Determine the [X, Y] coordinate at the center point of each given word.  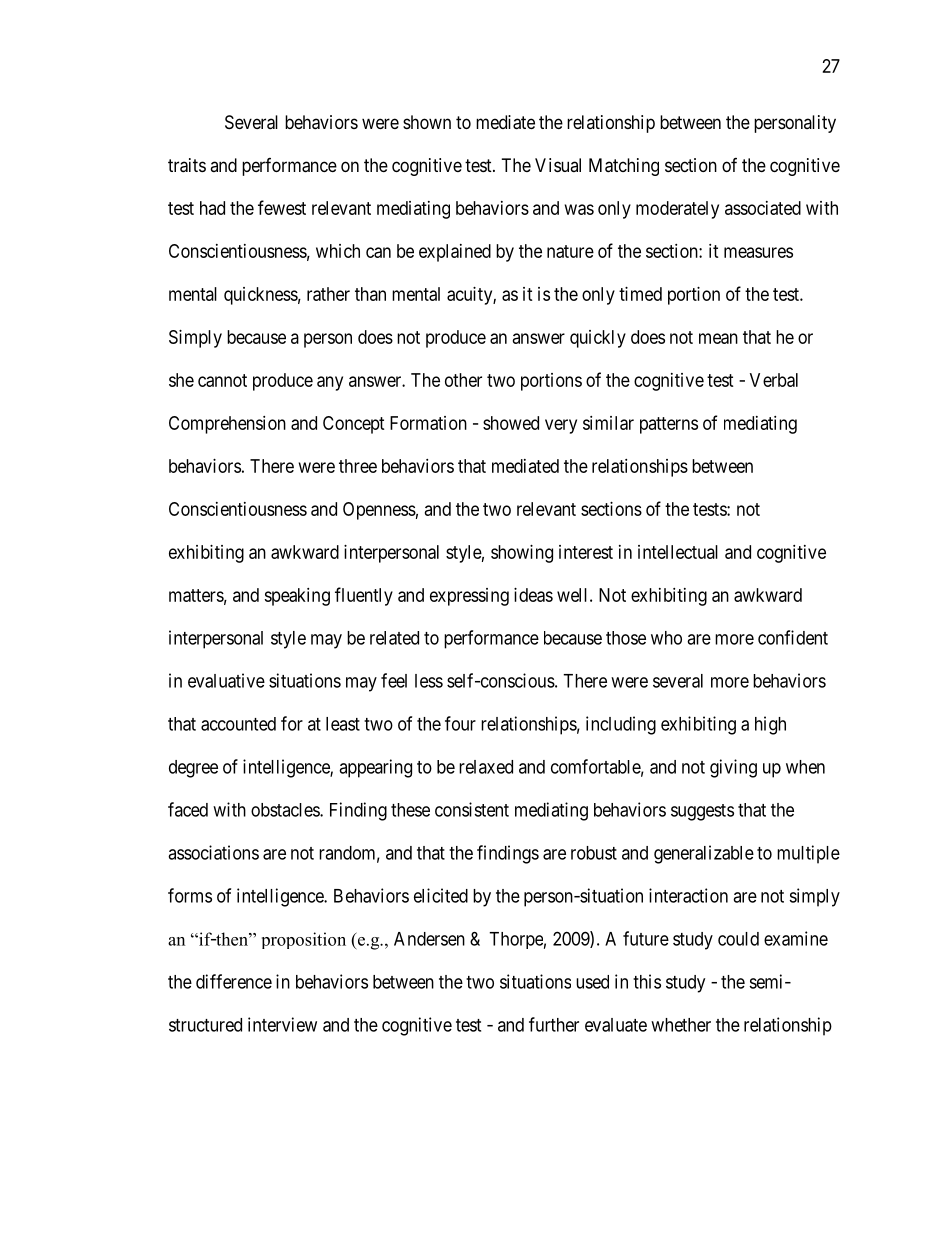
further [554, 1024]
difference [234, 981]
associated [763, 208]
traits [187, 165]
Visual [558, 165]
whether [681, 1025]
